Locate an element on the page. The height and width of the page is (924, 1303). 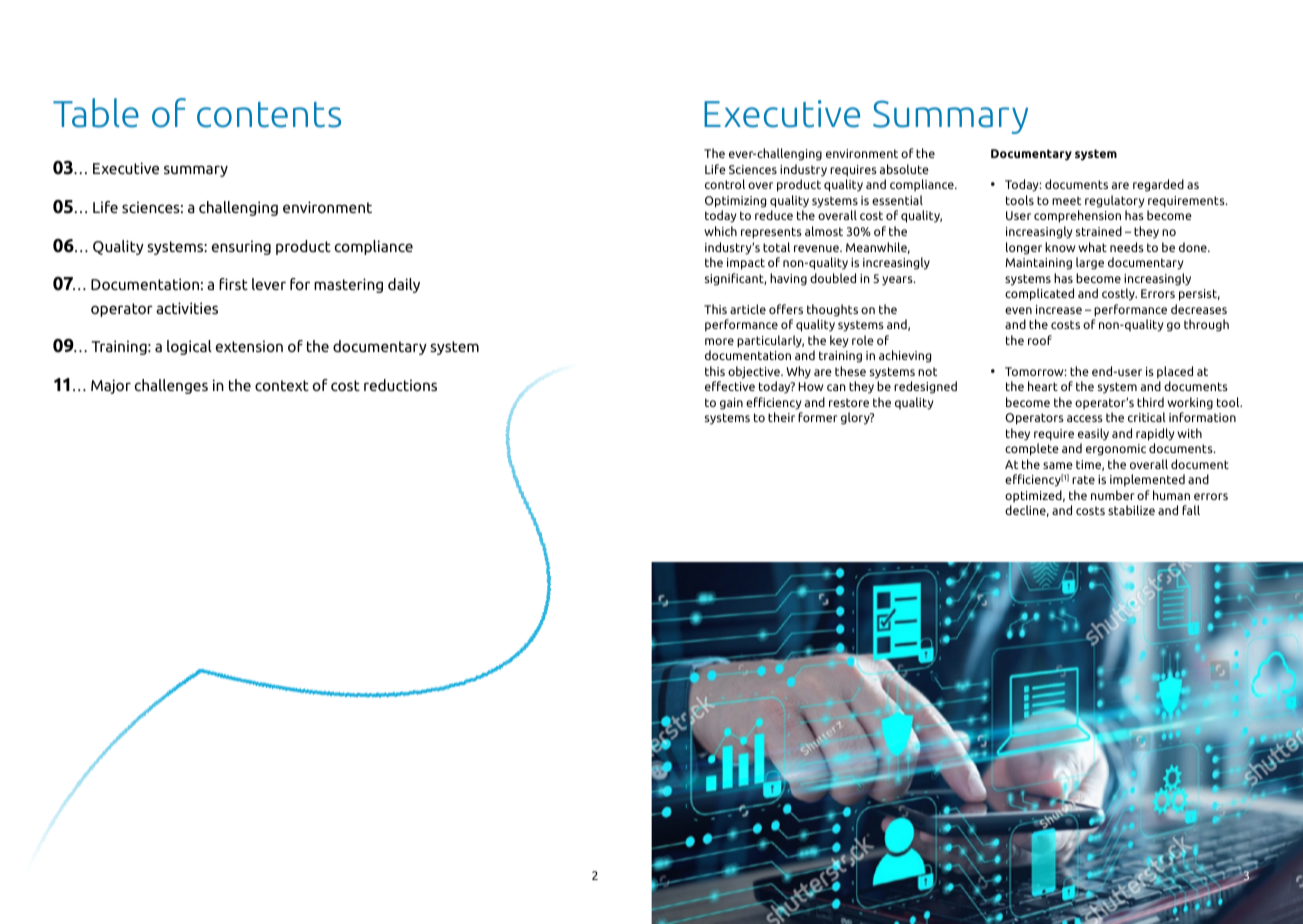
absolute is located at coordinates (904, 169).
